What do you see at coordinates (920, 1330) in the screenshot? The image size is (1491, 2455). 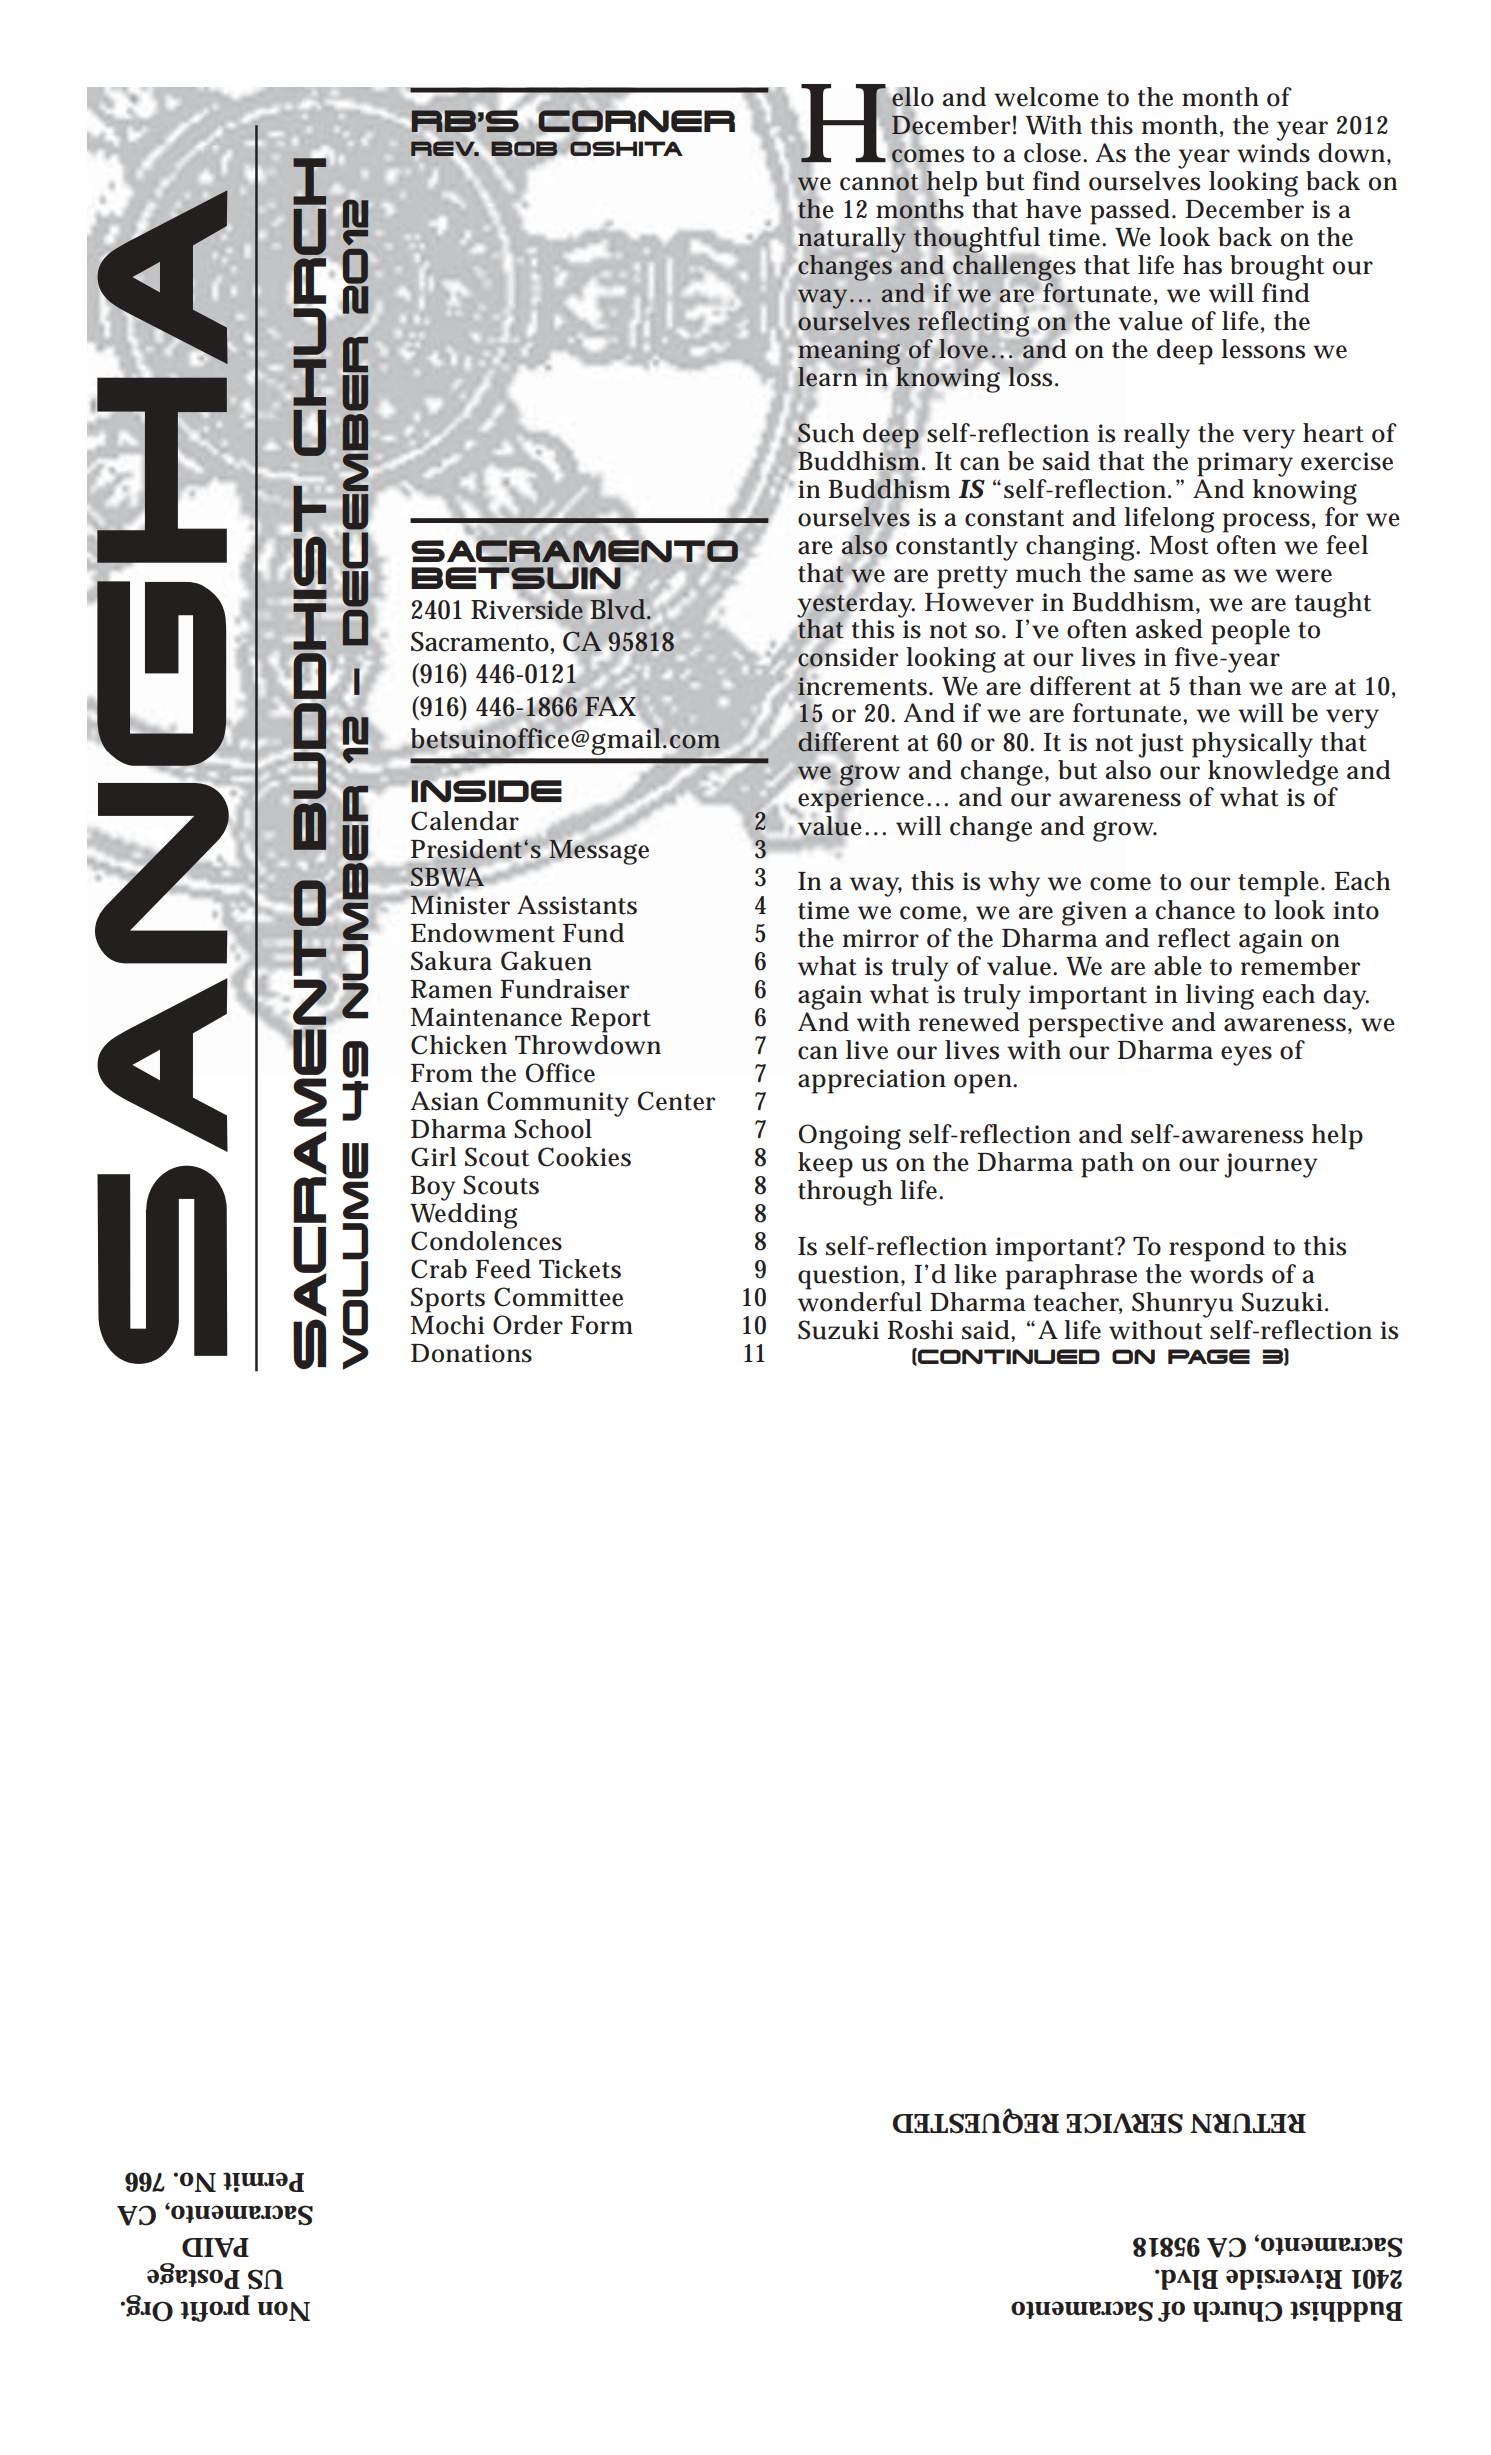 I see `Roshi` at bounding box center [920, 1330].
